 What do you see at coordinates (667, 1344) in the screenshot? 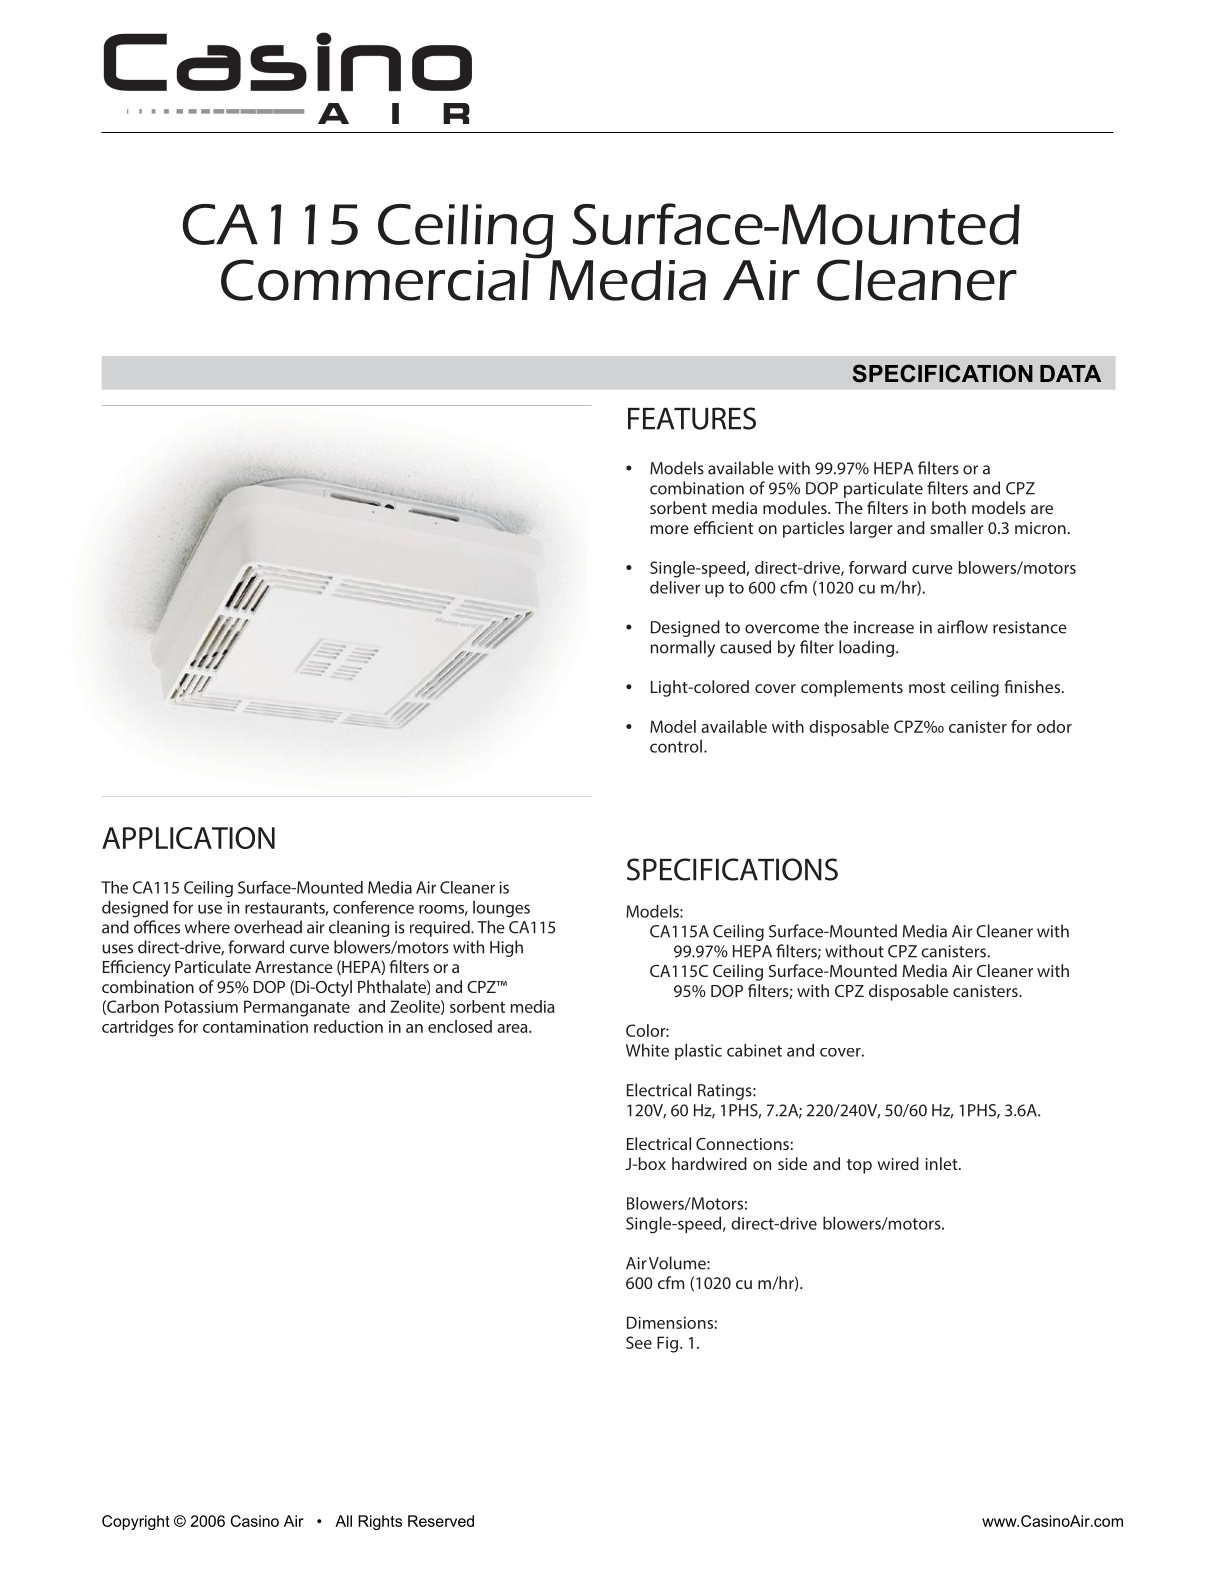
I see `Fig` at bounding box center [667, 1344].
